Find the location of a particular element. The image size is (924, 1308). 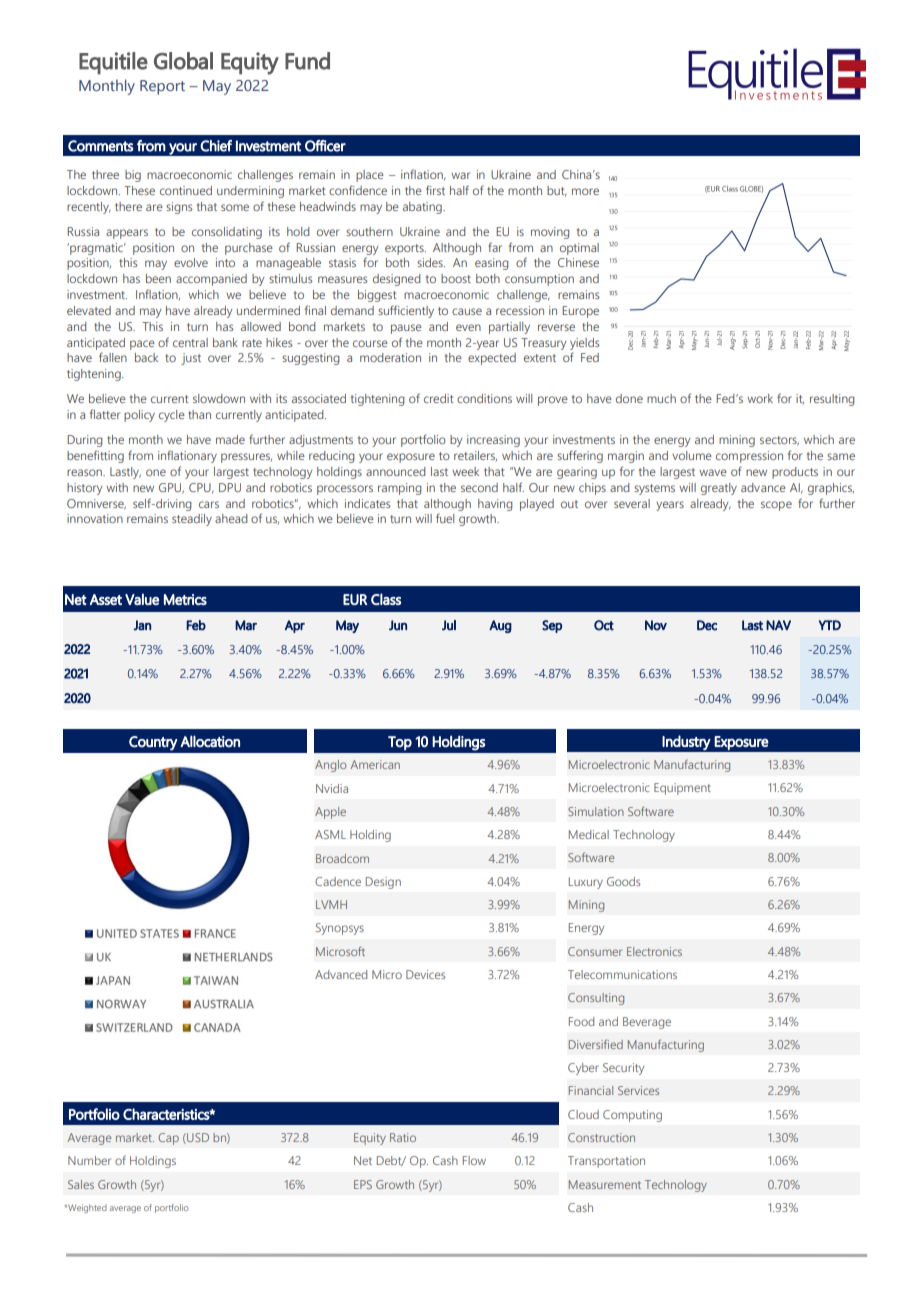

first is located at coordinates (435, 190).
